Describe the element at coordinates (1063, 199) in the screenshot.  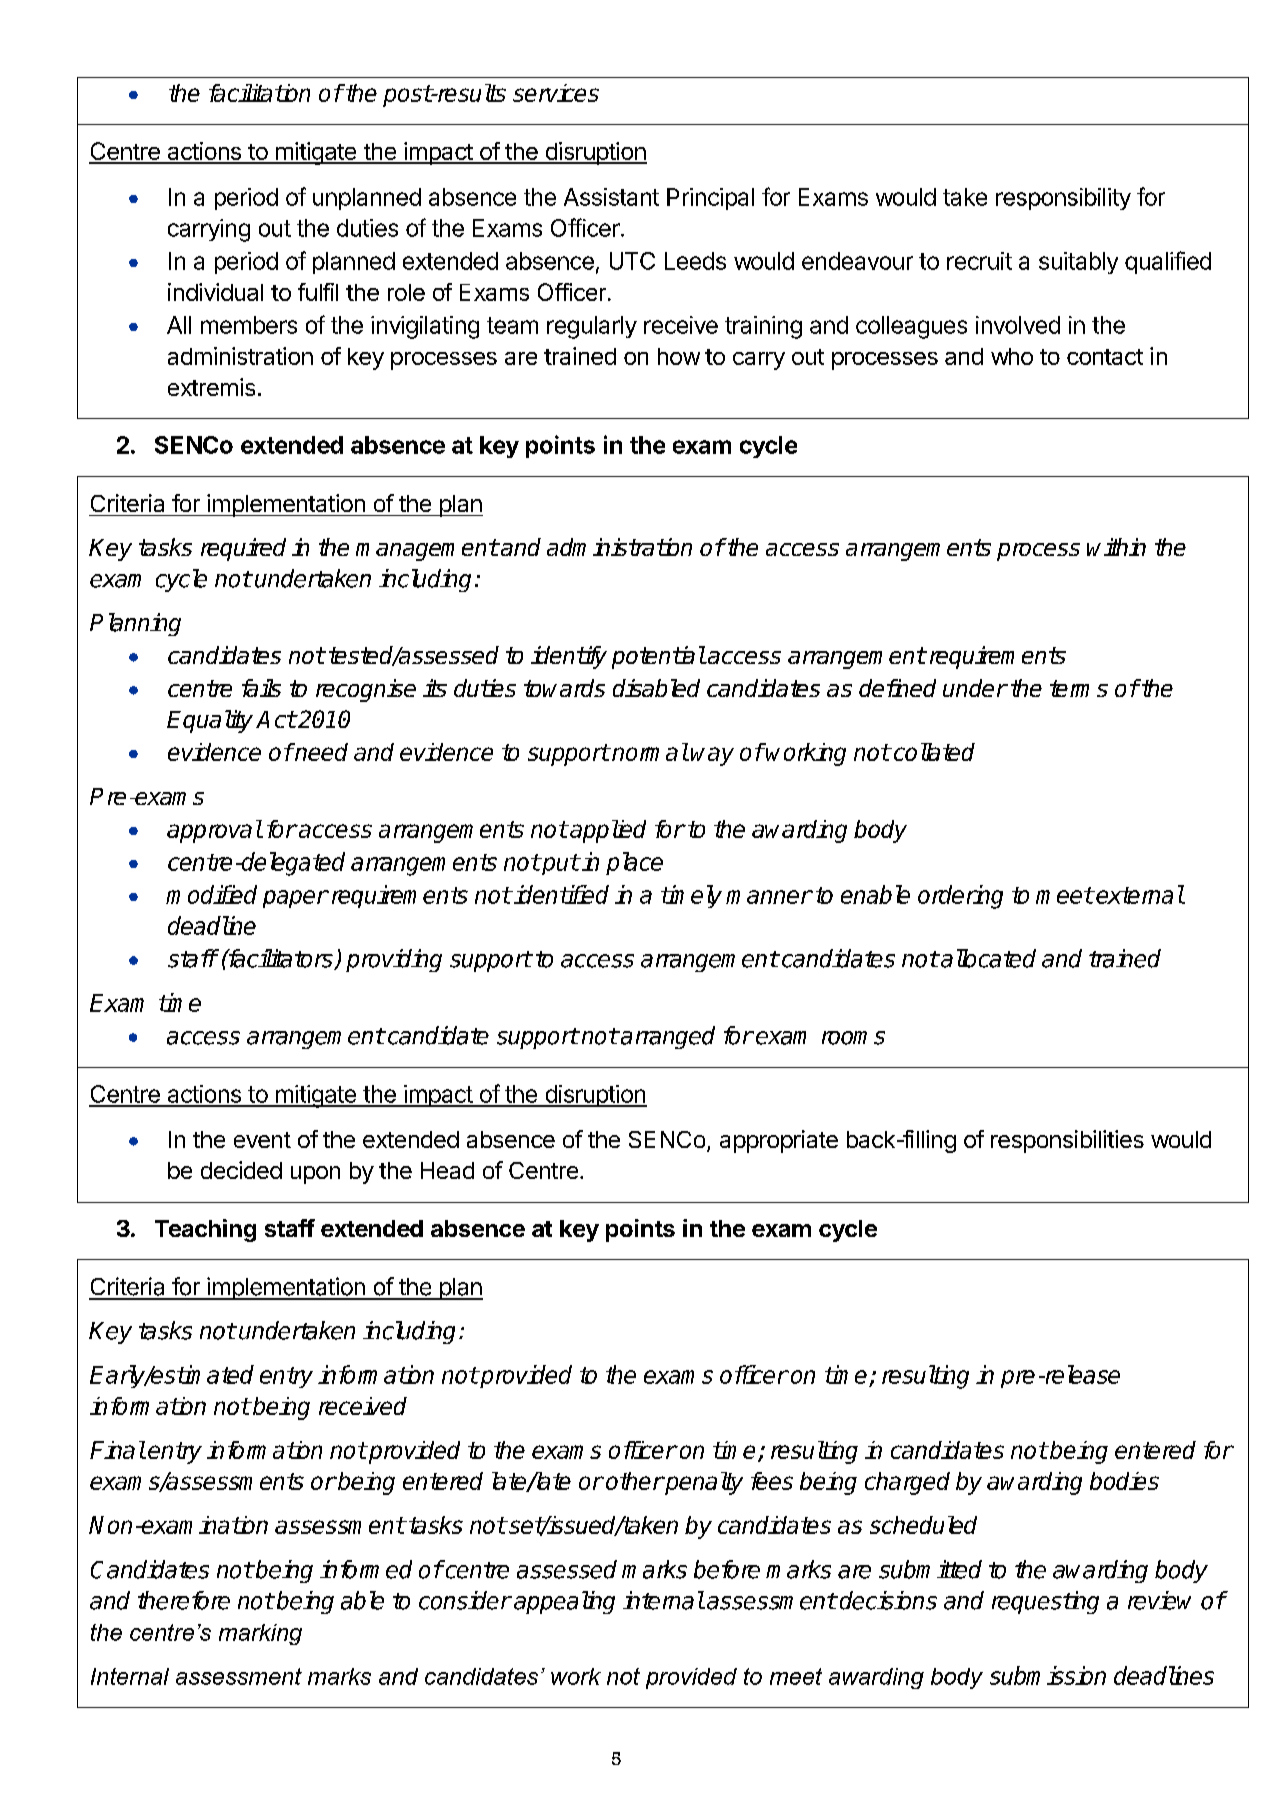
I see `responsibility` at that location.
